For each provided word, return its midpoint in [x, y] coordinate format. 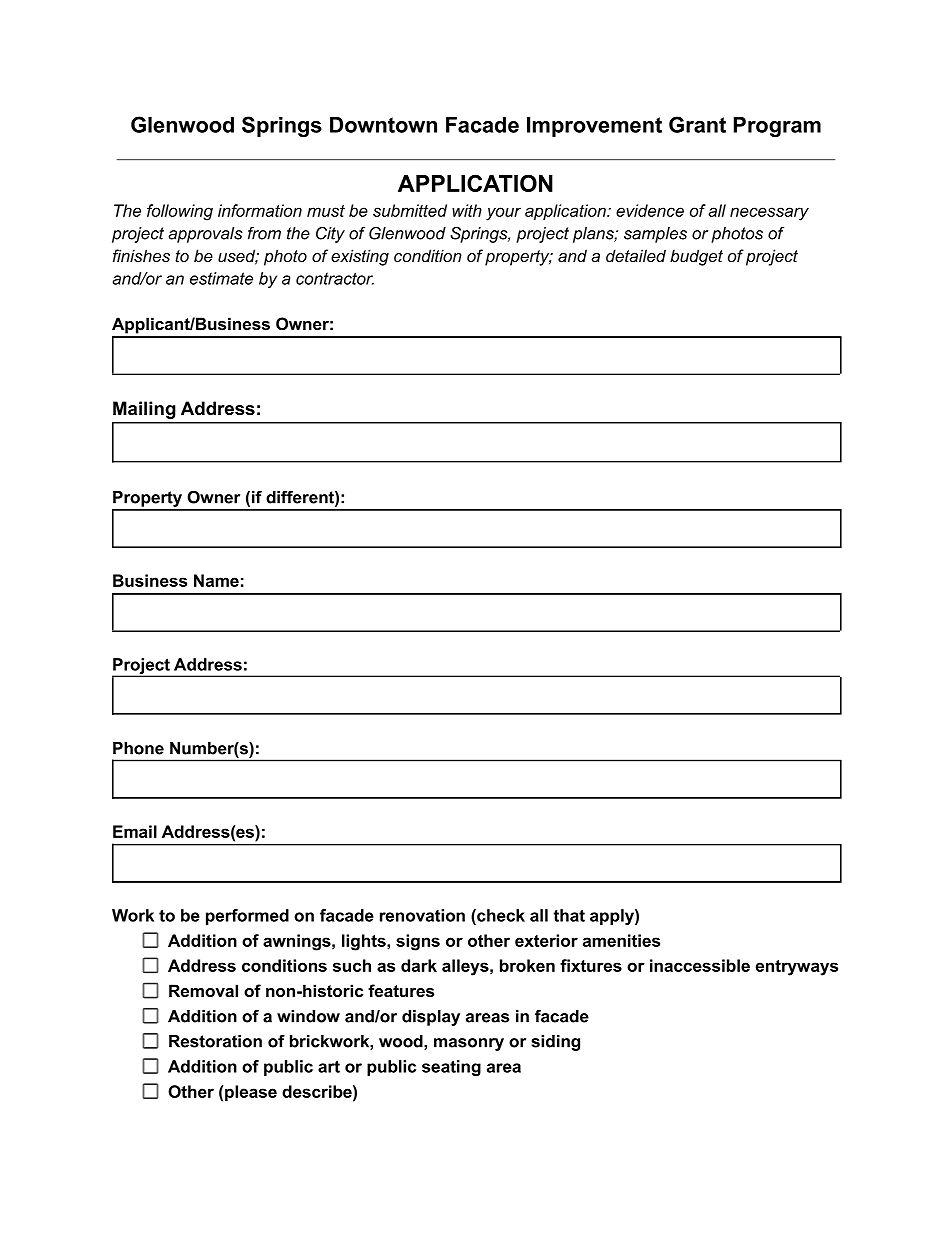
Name [216, 580]
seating [451, 1068]
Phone [138, 748]
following [180, 212]
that [569, 915]
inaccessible [700, 965]
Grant [697, 124]
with [467, 210]
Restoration [215, 1041]
